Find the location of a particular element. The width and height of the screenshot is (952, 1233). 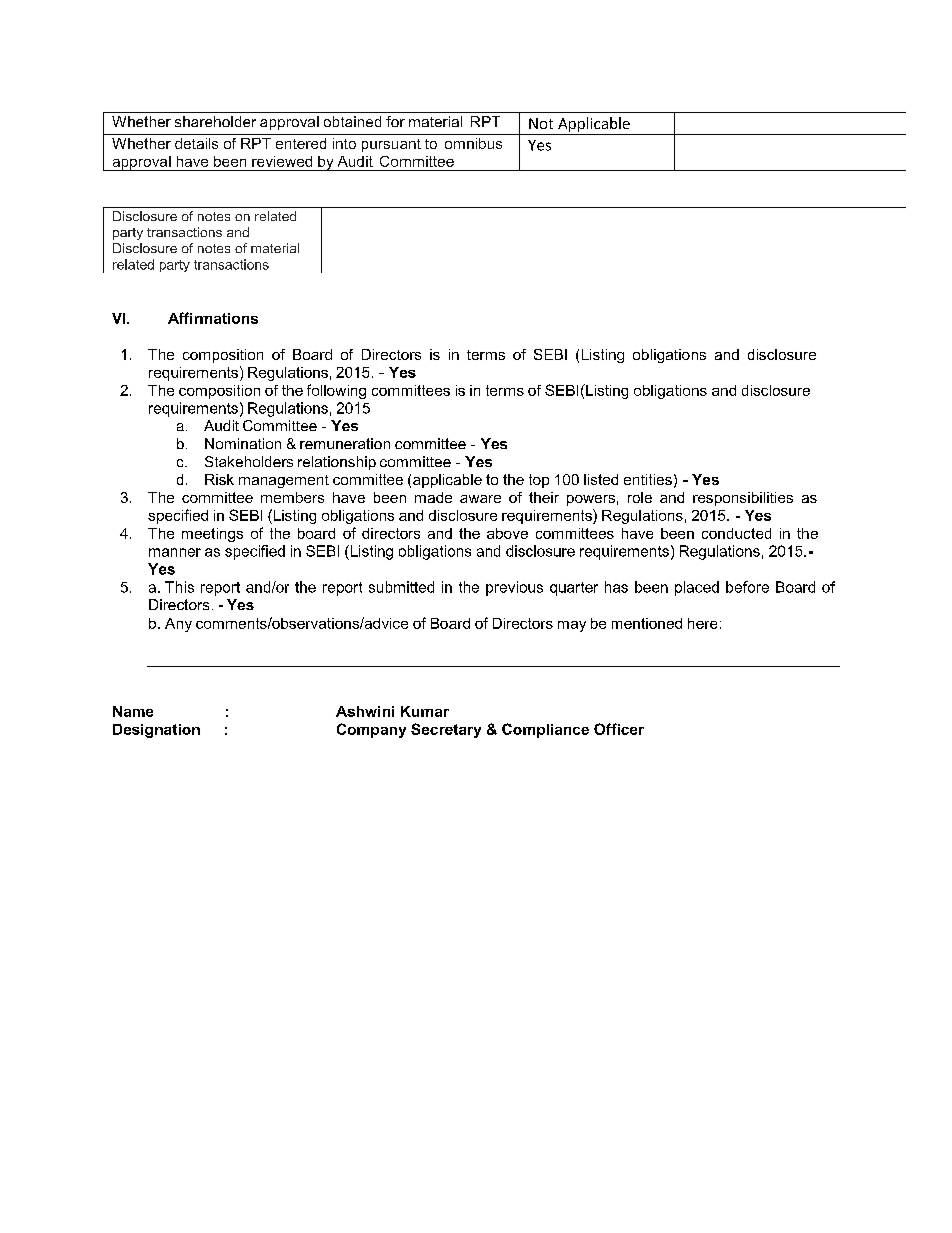

details is located at coordinates (196, 143).
